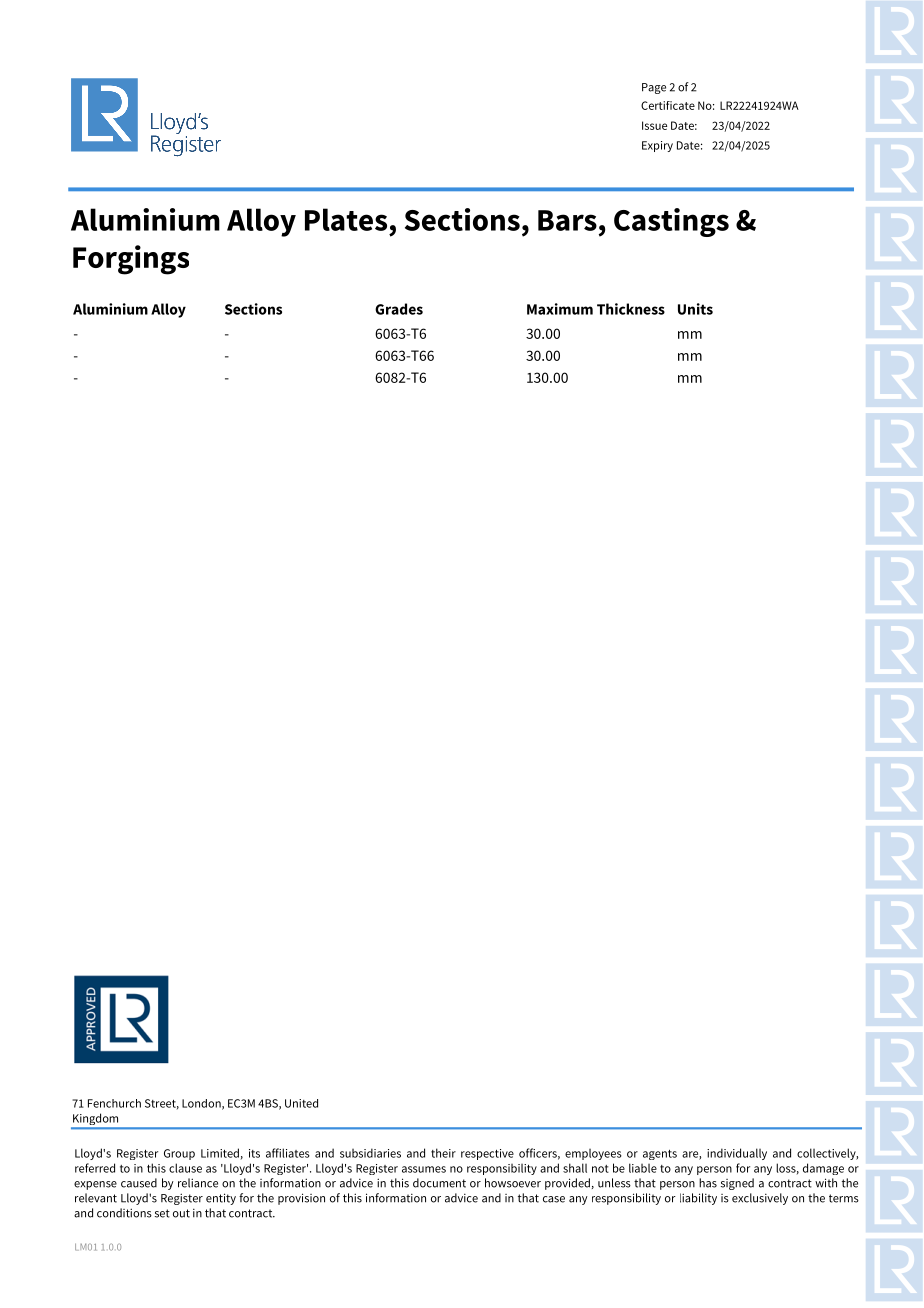 This document has width=924, height=1308. I want to click on individually, so click(737, 1154).
